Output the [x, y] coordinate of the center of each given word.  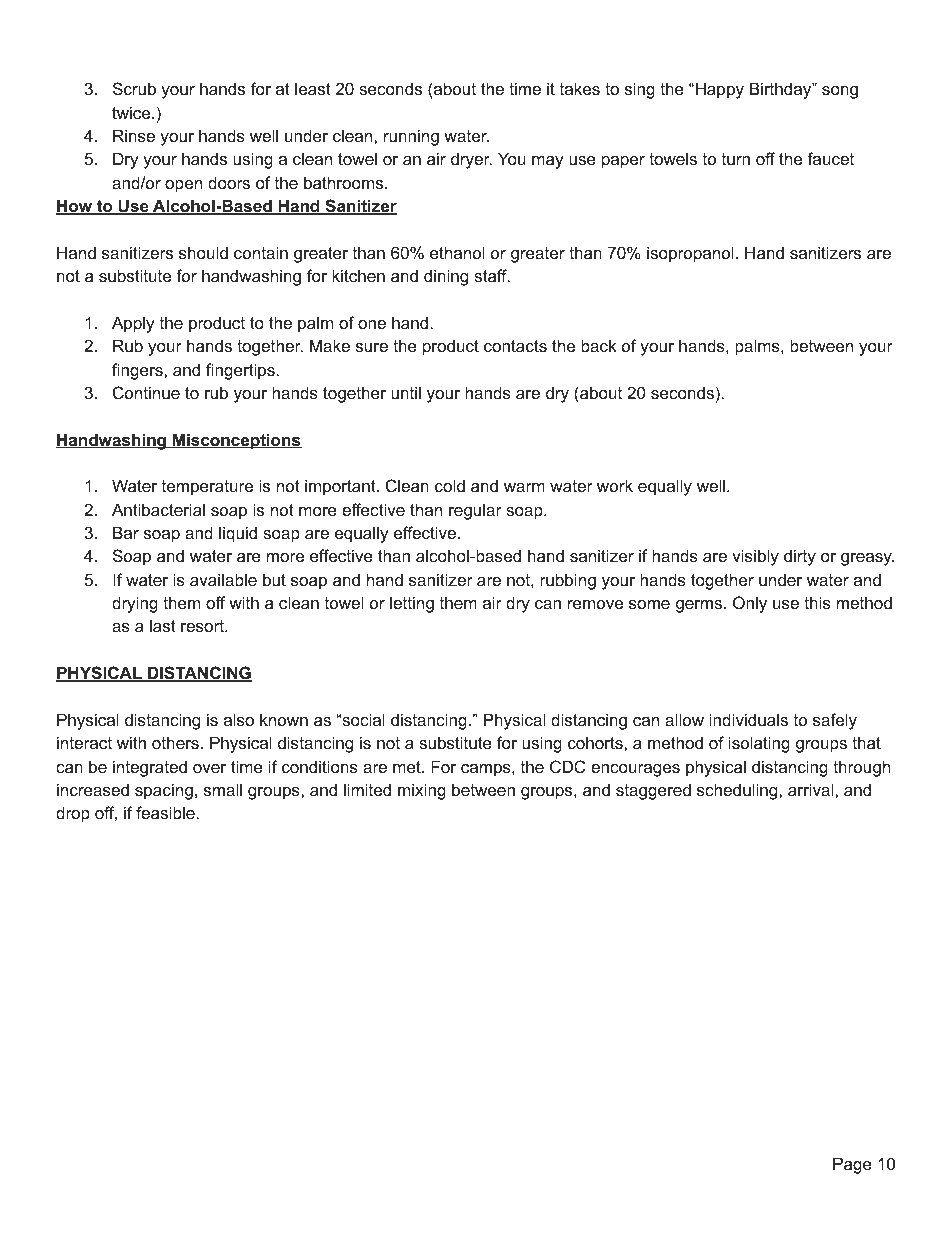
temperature [207, 488]
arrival [812, 789]
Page [852, 1165]
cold [450, 485]
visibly [755, 557]
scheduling [738, 791]
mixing [422, 791]
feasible [165, 812]
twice [132, 112]
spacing [164, 791]
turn [736, 159]
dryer [471, 160]
